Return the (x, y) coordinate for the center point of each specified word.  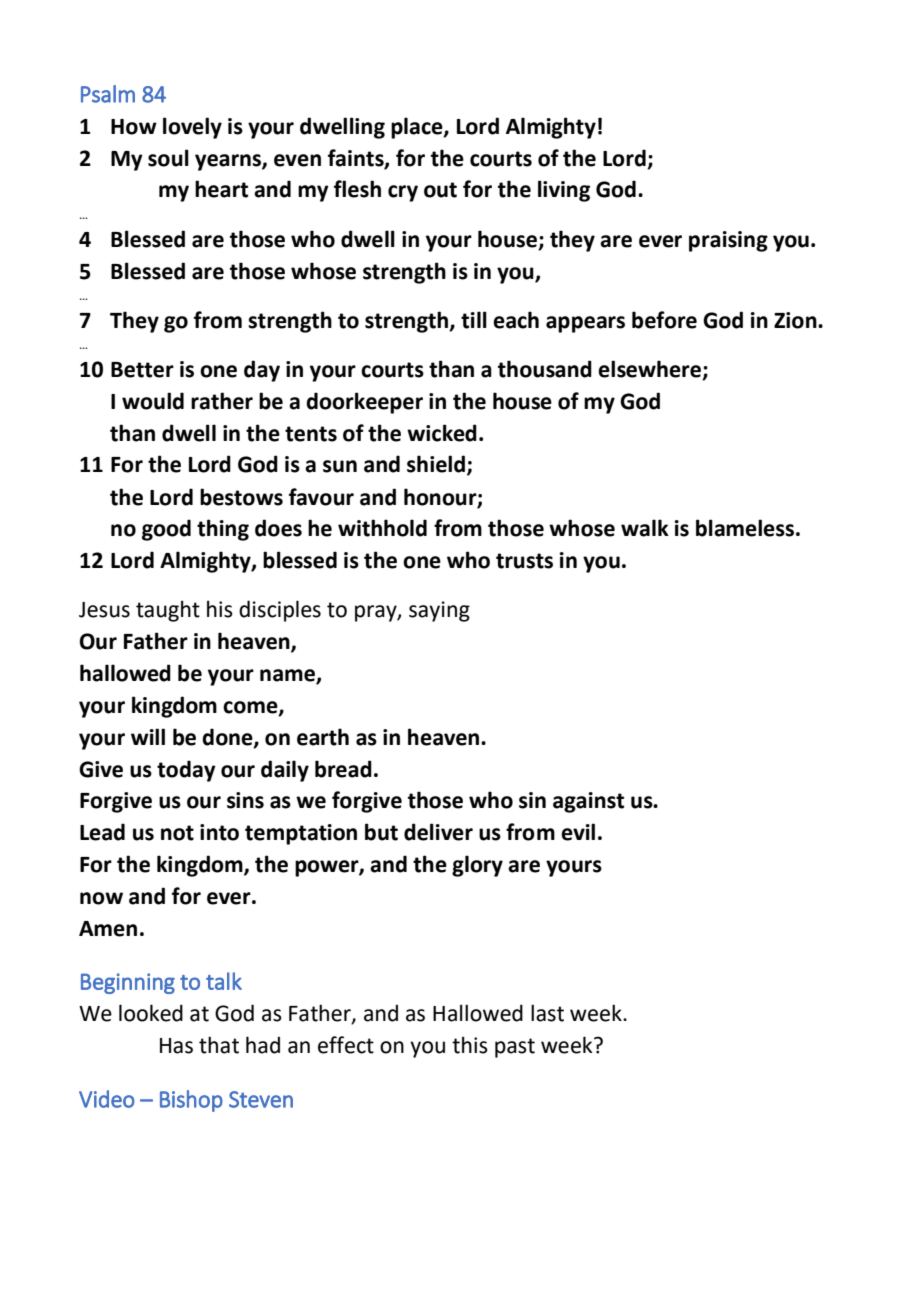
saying (439, 611)
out (440, 190)
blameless (745, 528)
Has (176, 1046)
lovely (192, 128)
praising (728, 241)
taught (168, 611)
